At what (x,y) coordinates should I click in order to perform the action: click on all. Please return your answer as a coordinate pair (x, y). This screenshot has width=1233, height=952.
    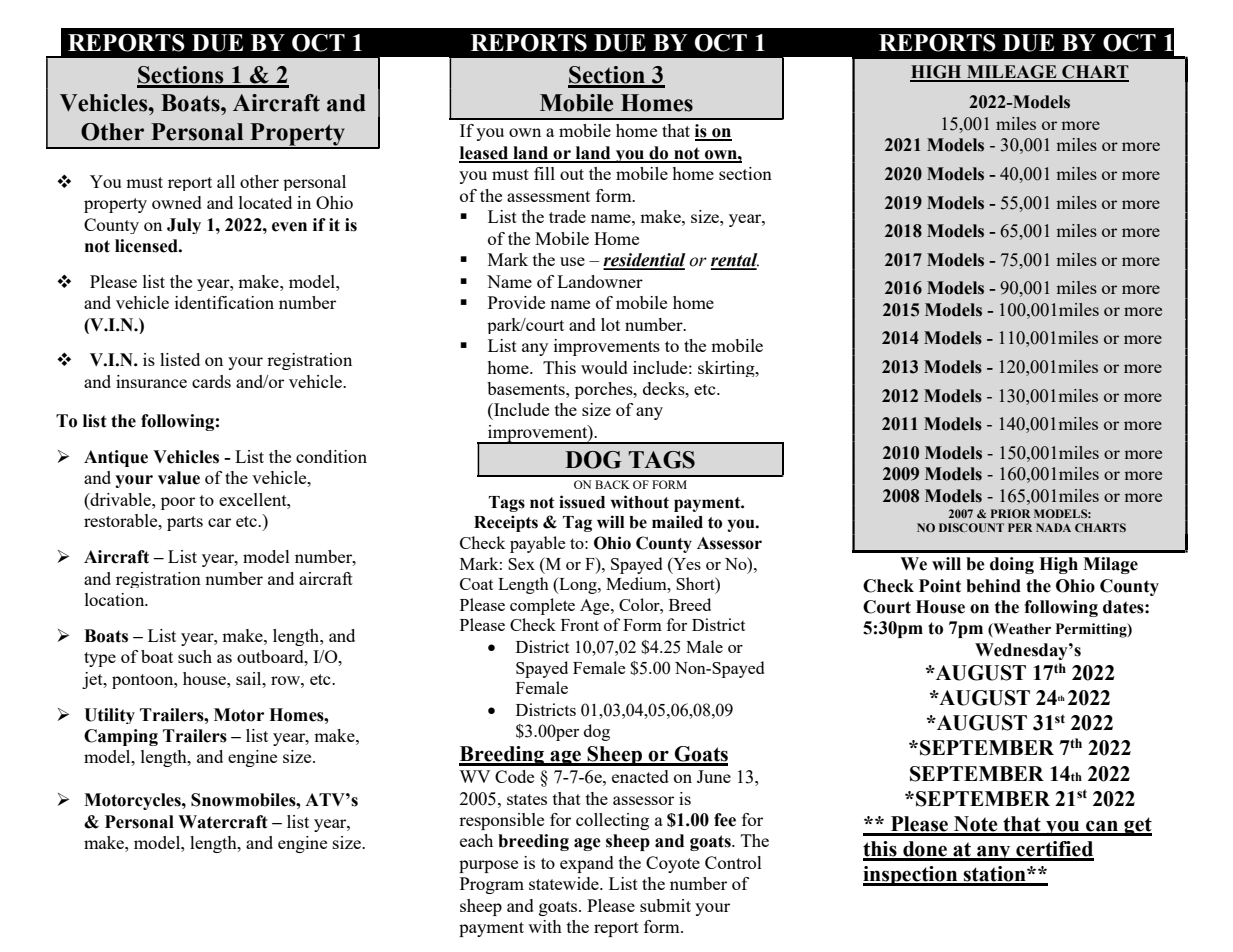
    Looking at the image, I should click on (226, 181).
